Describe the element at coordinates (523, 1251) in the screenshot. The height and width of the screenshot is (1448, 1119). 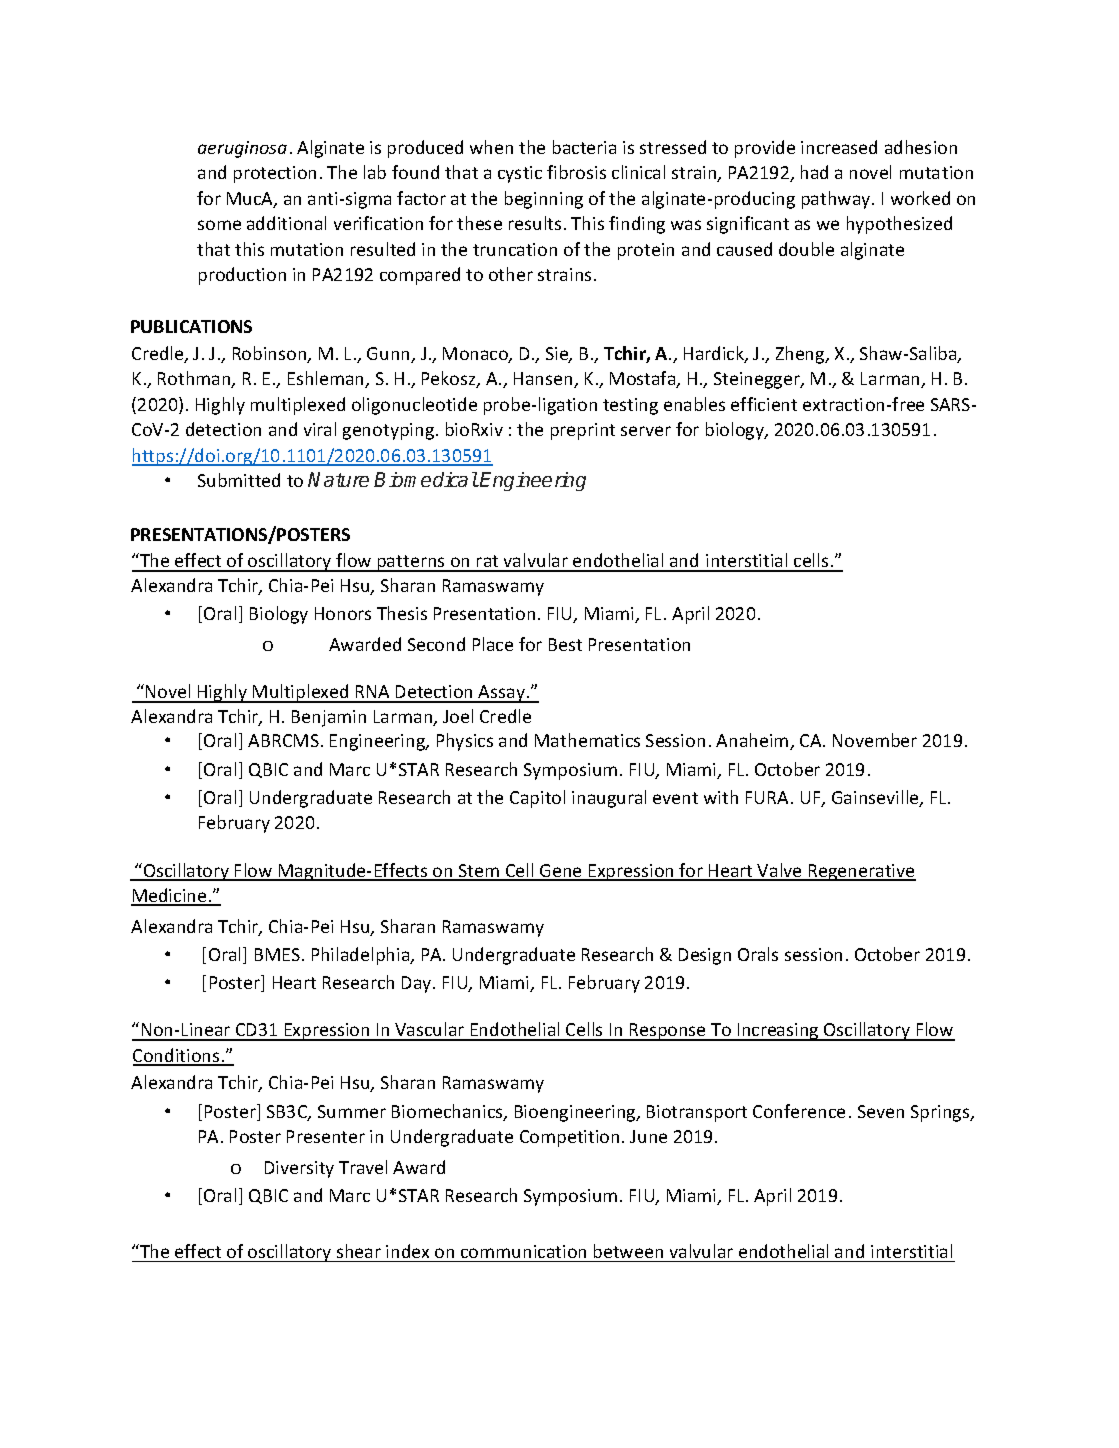
I see `communication` at that location.
